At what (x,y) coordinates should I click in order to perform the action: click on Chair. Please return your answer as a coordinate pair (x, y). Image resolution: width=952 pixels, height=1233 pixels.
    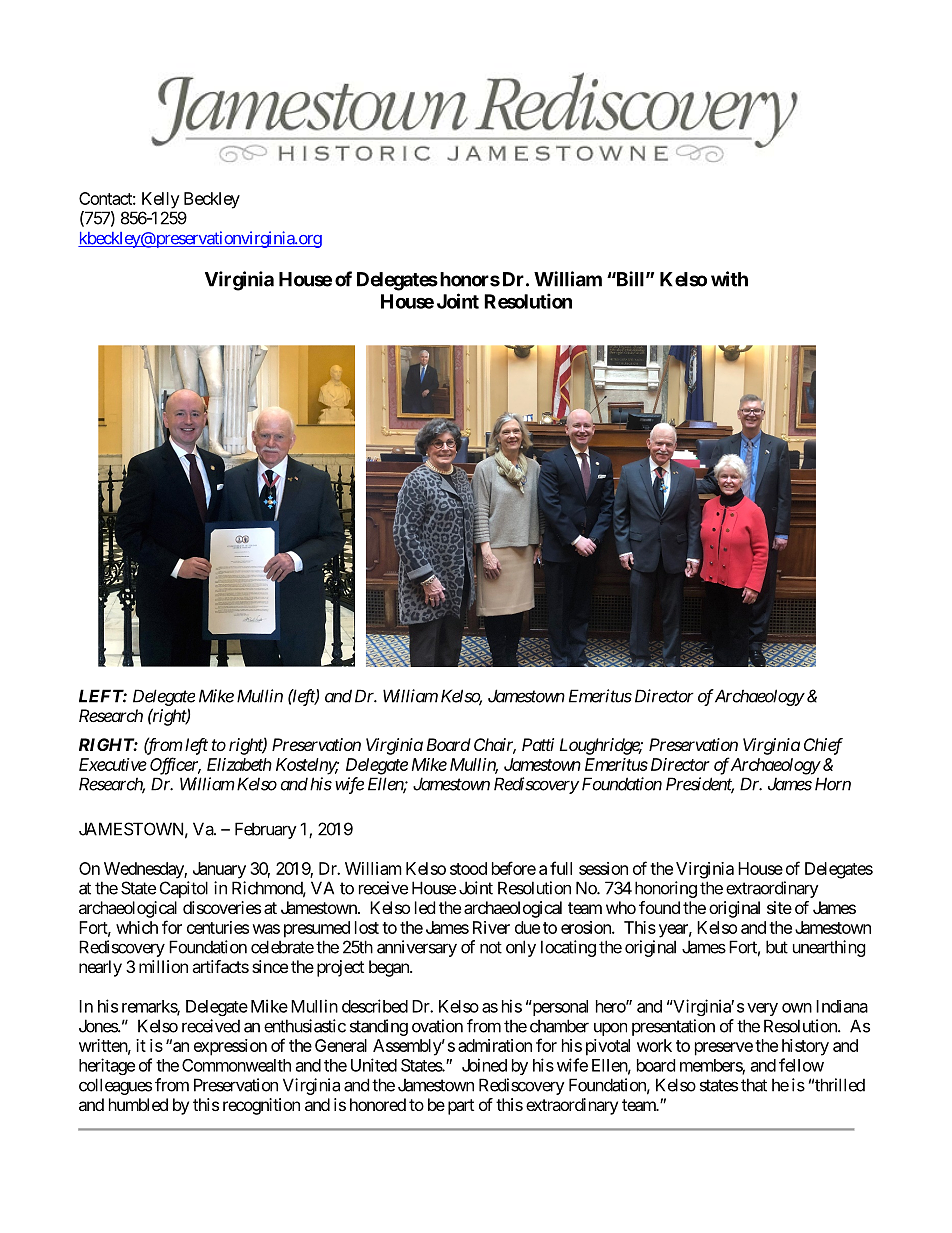
    Looking at the image, I should click on (495, 746).
